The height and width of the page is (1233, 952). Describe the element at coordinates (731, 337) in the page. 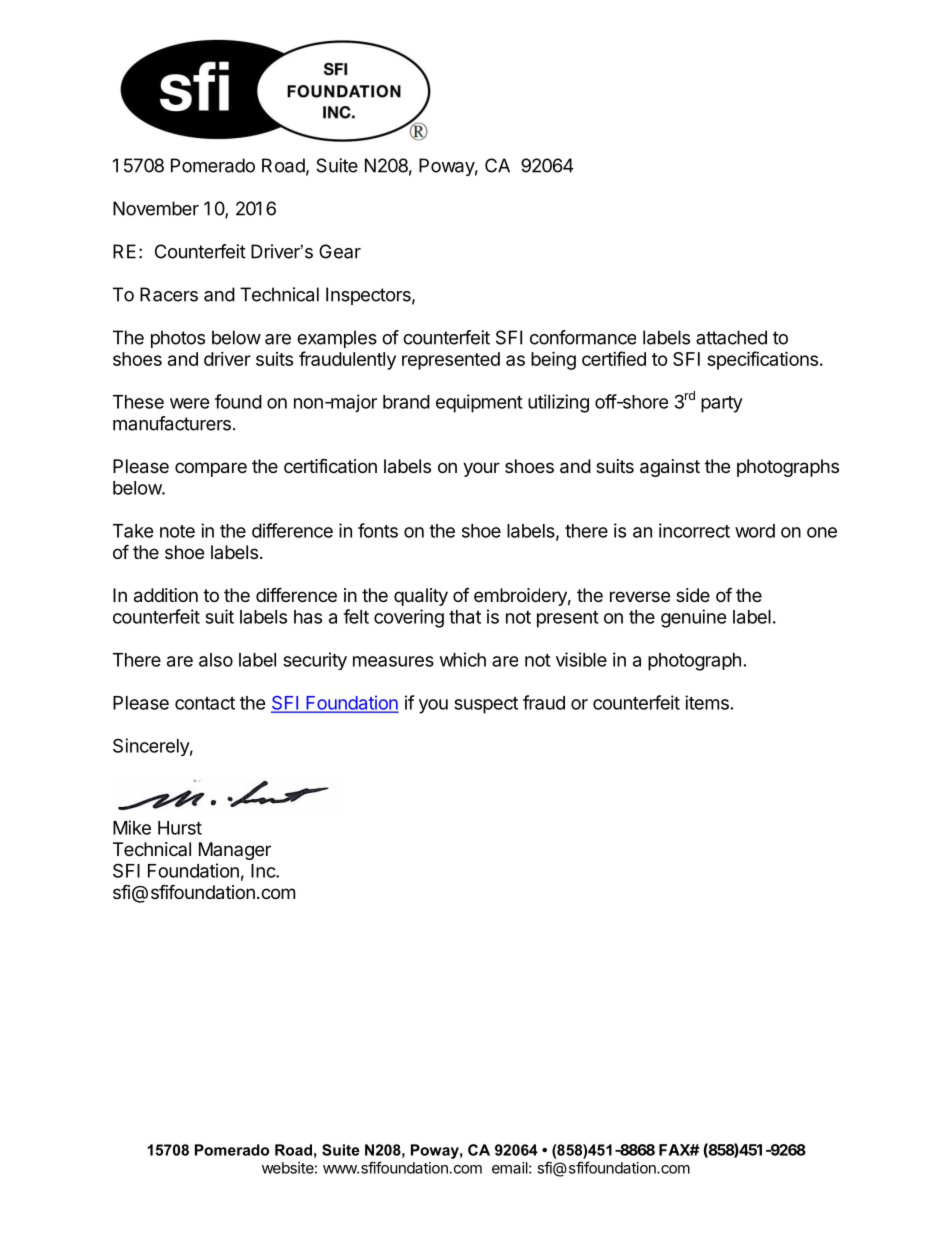

I see `attached` at that location.
